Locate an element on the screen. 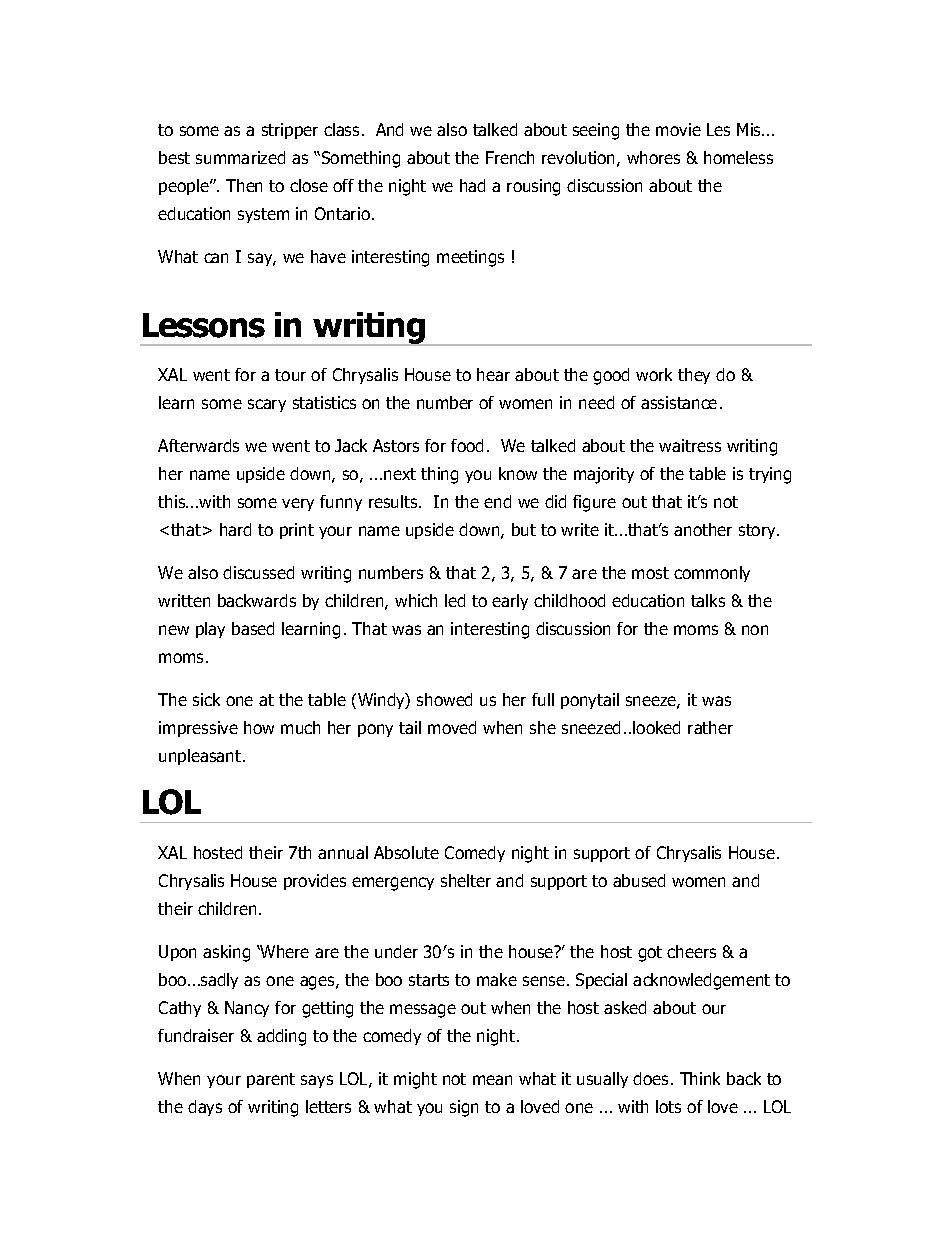 The image size is (952, 1233). parent is located at coordinates (271, 1080).
